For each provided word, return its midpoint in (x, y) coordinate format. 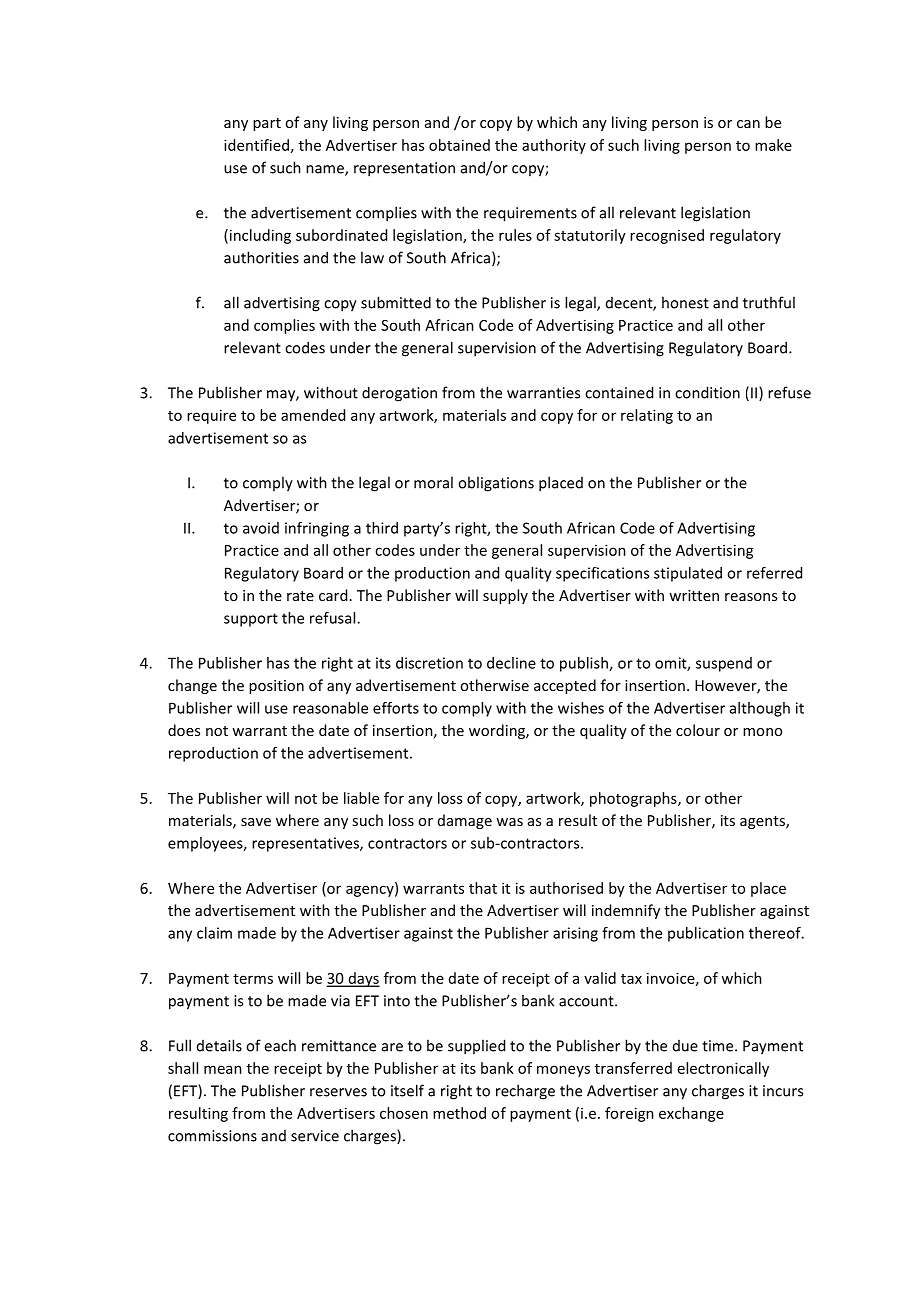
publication (706, 934)
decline (511, 663)
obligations (496, 484)
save (256, 822)
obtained (459, 145)
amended (313, 415)
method (459, 1113)
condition (707, 392)
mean (223, 1069)
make (773, 145)
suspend (724, 664)
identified (256, 145)
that (483, 888)
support (251, 620)
